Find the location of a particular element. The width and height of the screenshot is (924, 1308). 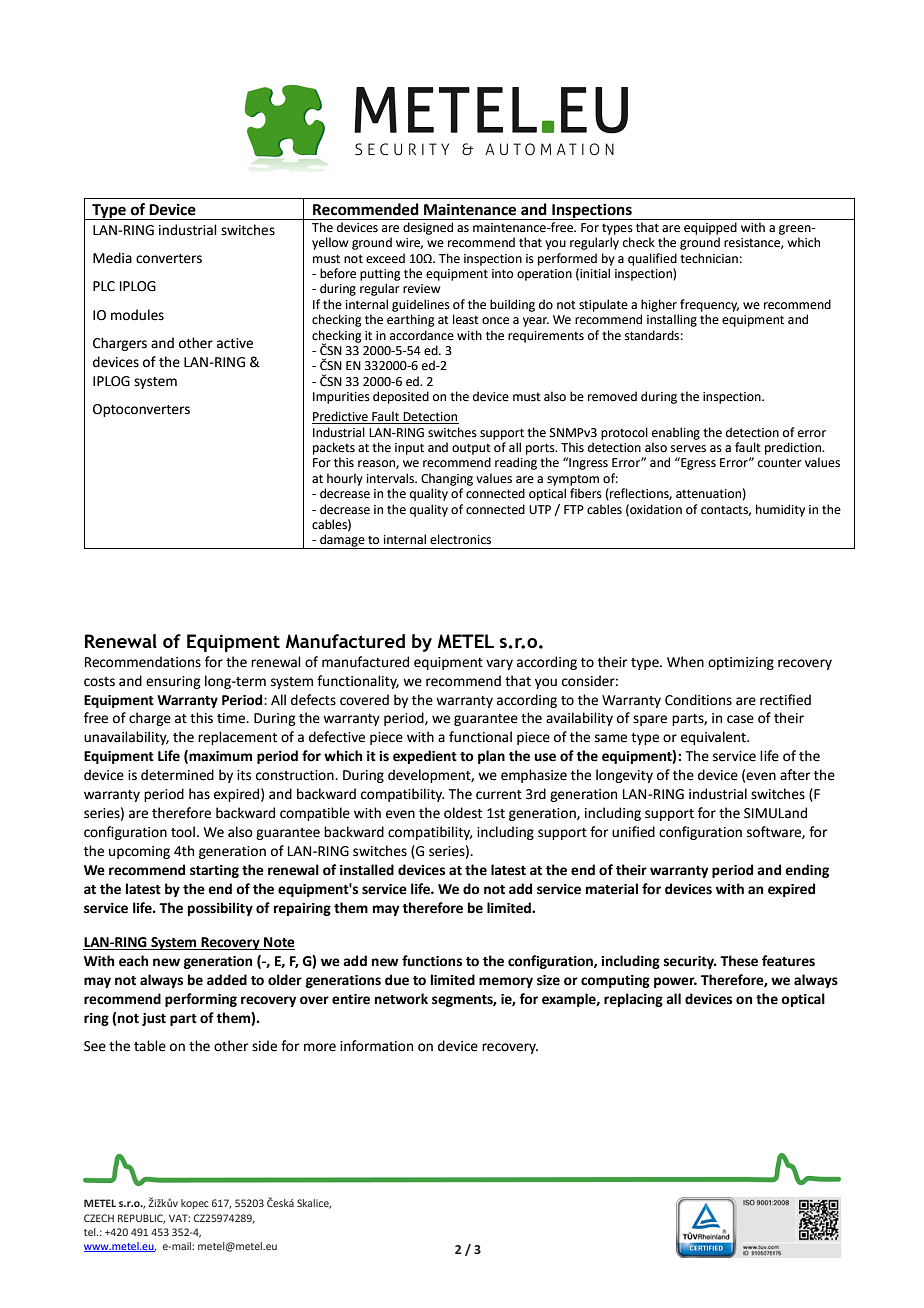

review is located at coordinates (421, 289).
